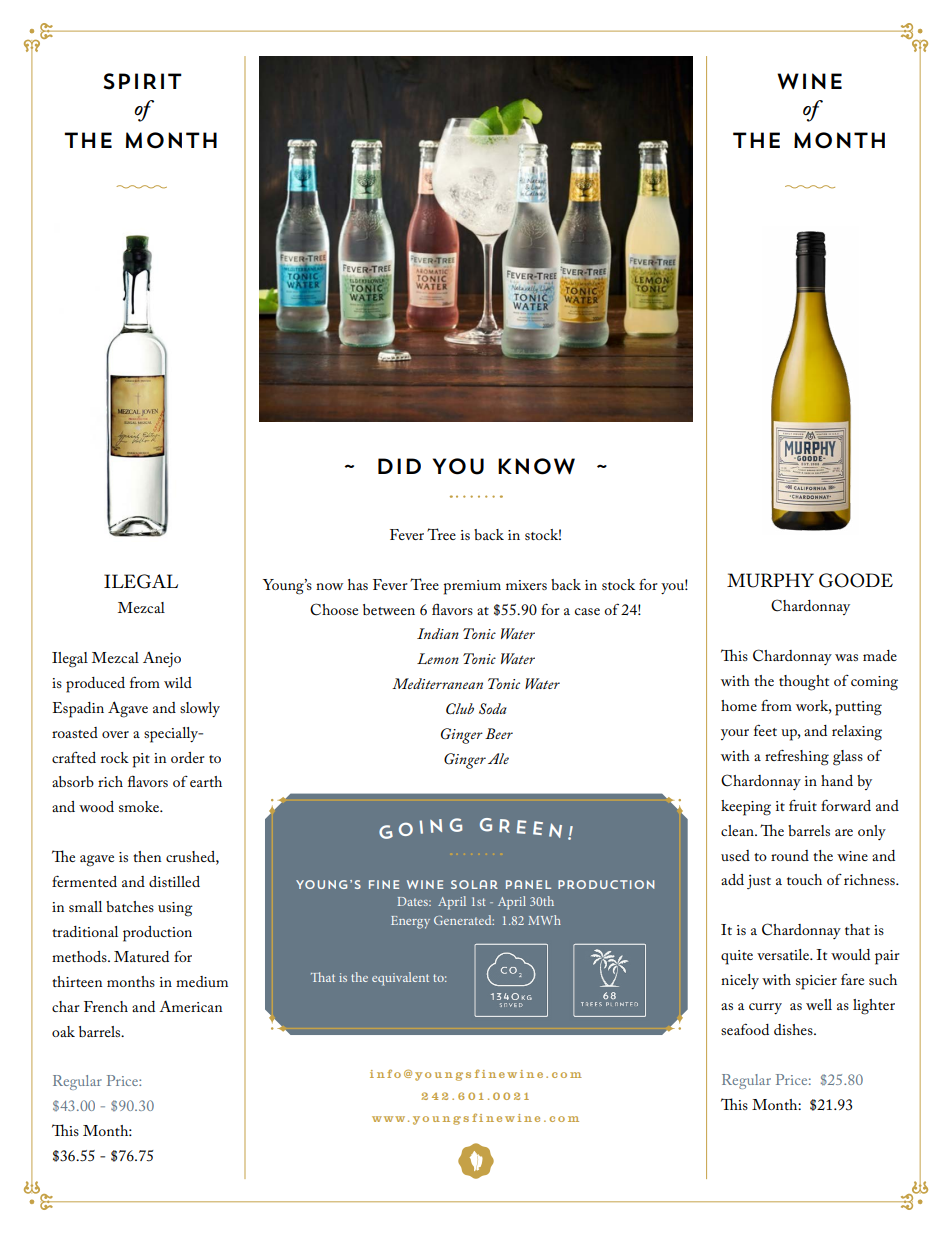  Describe the element at coordinates (472, 587) in the document. I see `premium` at that location.
